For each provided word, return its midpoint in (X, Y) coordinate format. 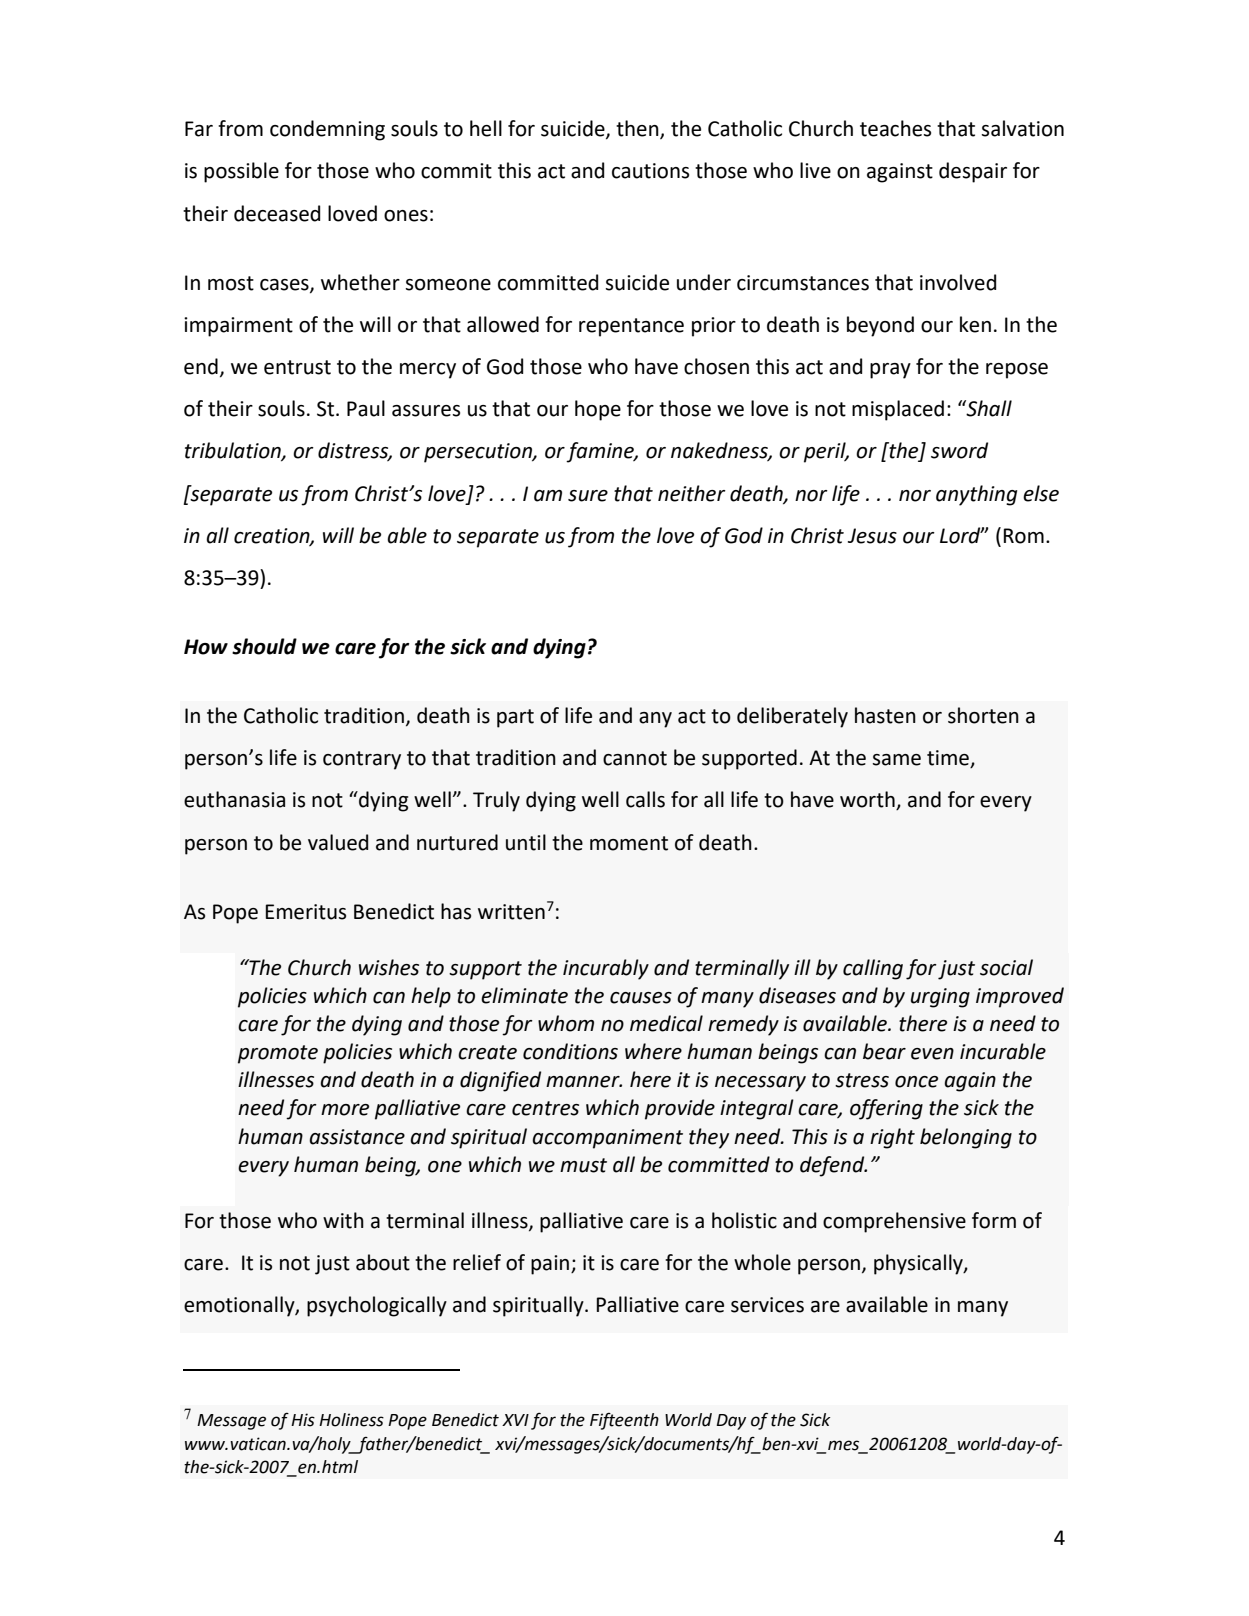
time (949, 759)
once (916, 1082)
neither (692, 493)
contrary (362, 760)
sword (959, 450)
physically (919, 1264)
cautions (650, 171)
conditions (570, 1051)
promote (278, 1054)
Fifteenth (624, 1421)
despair (973, 172)
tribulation (234, 451)
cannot (635, 758)
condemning (327, 130)
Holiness (351, 1420)
